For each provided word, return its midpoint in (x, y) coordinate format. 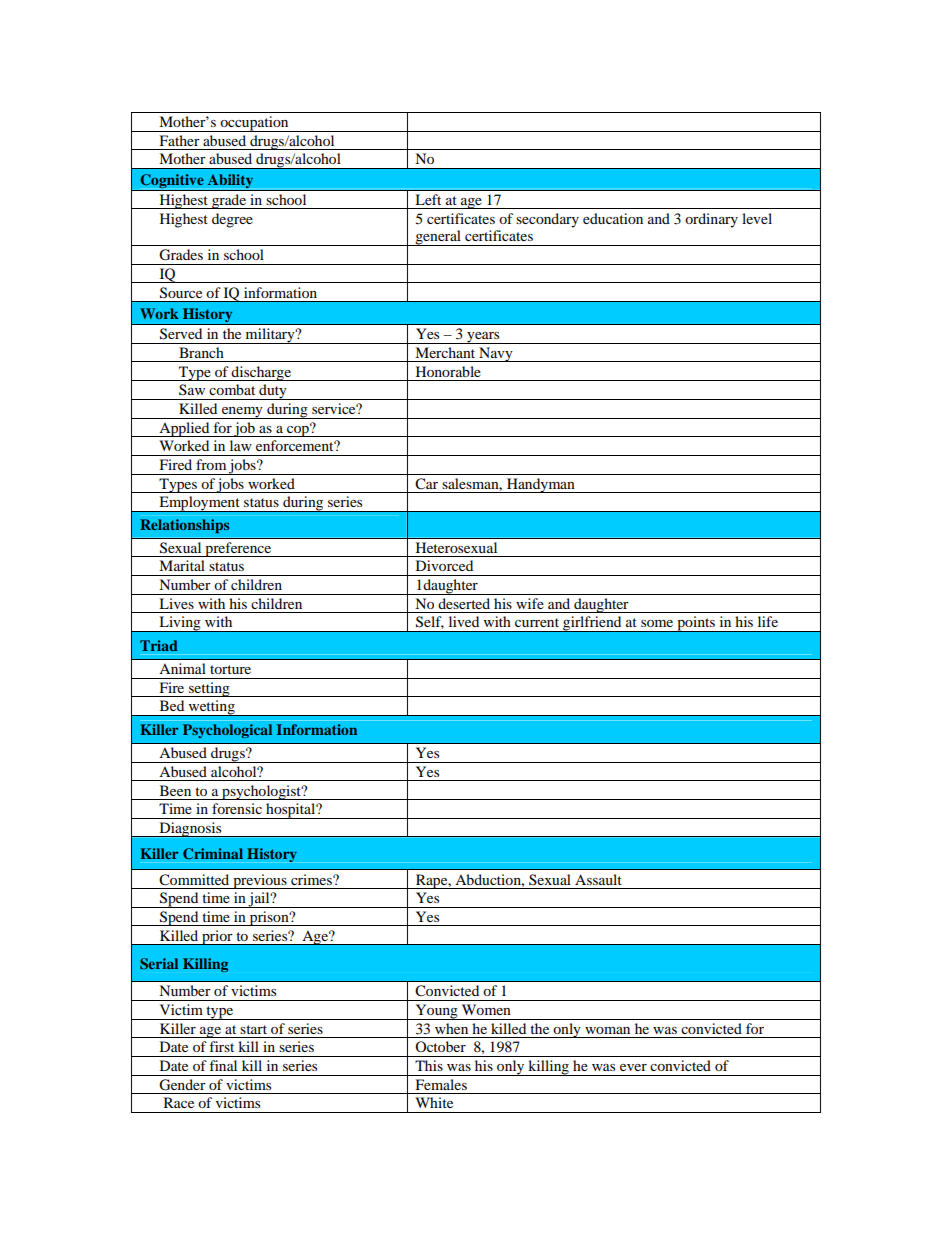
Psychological (227, 731)
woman (607, 1030)
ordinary (711, 220)
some (657, 623)
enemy (242, 413)
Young (436, 1012)
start (253, 1029)
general (438, 238)
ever (633, 1067)
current (537, 622)
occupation (254, 124)
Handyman (541, 485)
